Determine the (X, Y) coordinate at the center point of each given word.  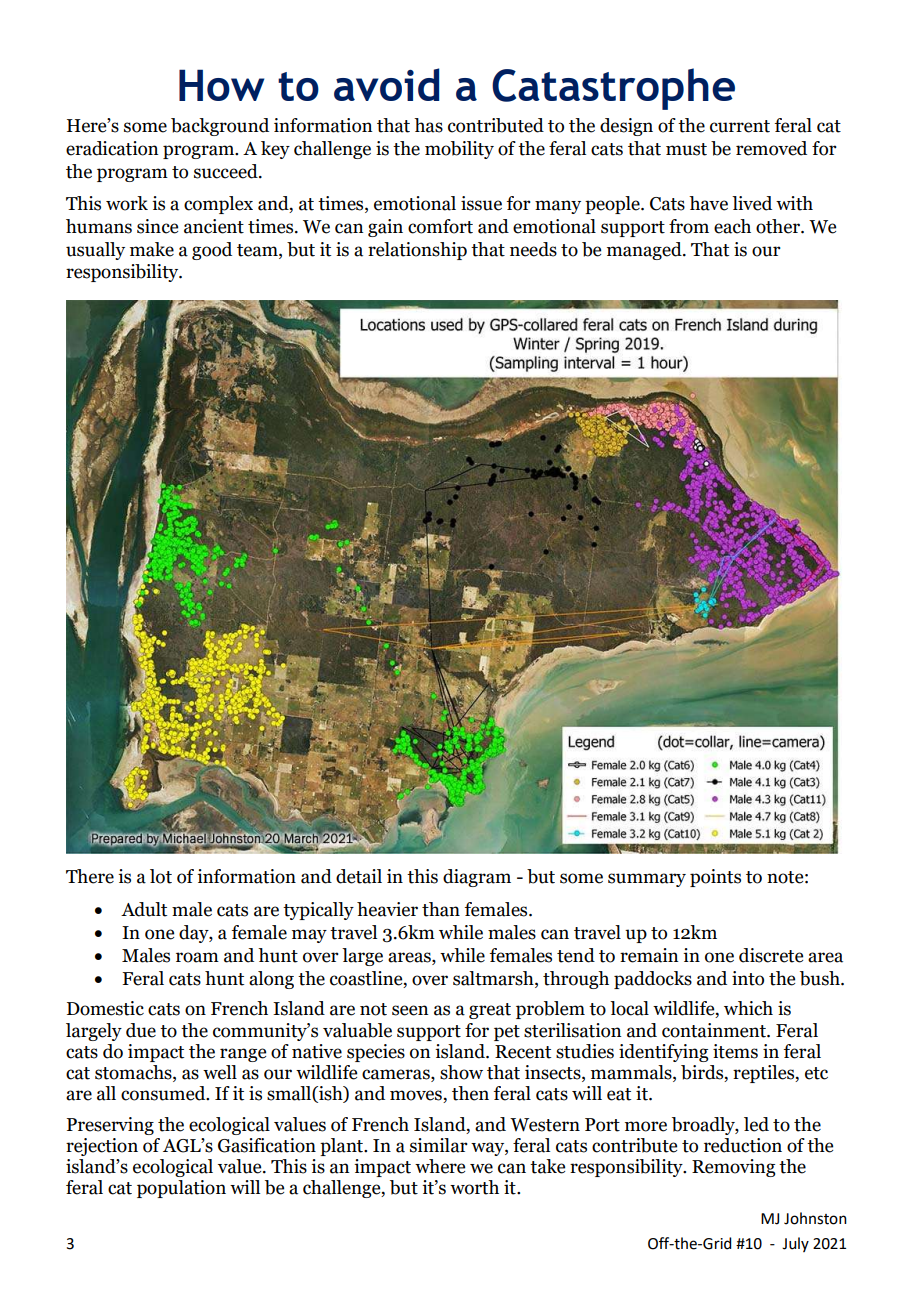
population (181, 1189)
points (715, 878)
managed (645, 251)
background (220, 127)
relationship (417, 251)
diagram (477, 878)
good (212, 251)
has (428, 125)
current (740, 126)
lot (161, 876)
